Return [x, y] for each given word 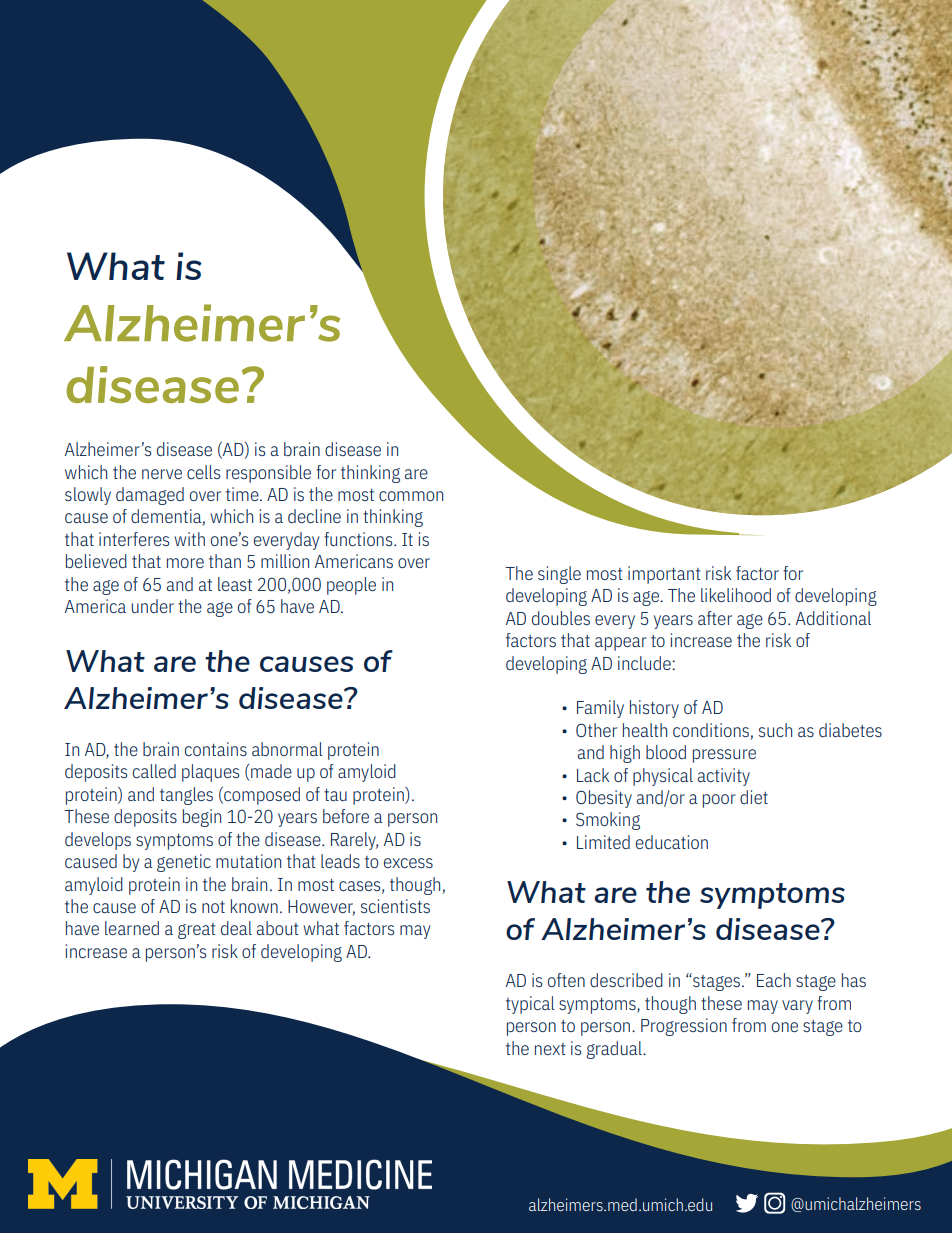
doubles [561, 618]
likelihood [736, 595]
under [152, 606]
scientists [395, 906]
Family [600, 709]
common [411, 496]
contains [216, 749]
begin [202, 818]
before [346, 816]
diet [754, 797]
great [197, 931]
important [664, 575]
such [775, 730]
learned [132, 928]
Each [774, 980]
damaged [150, 496]
